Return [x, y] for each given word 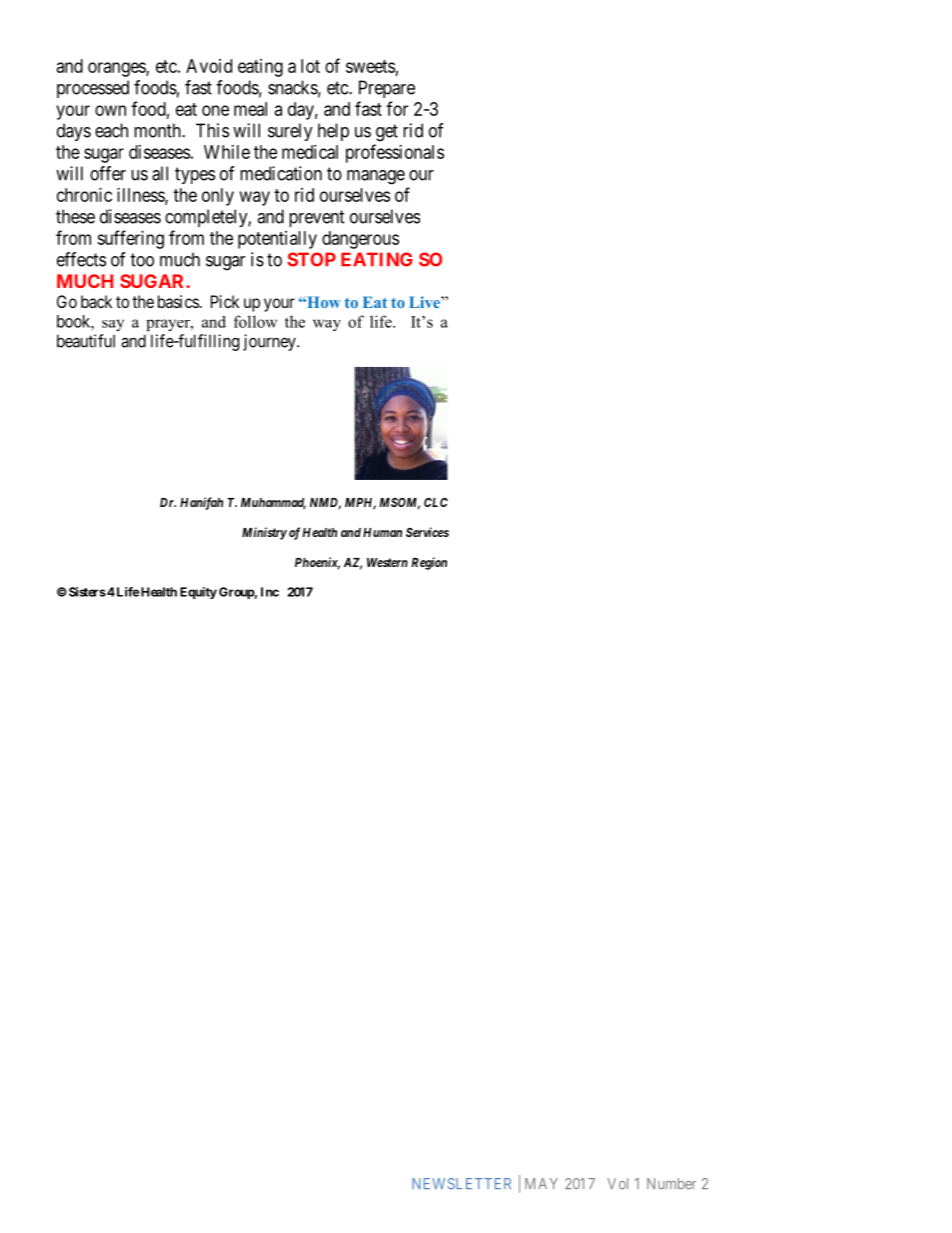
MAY [541, 1183]
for [397, 108]
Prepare [387, 89]
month [158, 130]
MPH [360, 504]
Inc [270, 592]
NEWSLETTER [461, 1184]
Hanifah [201, 503]
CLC [436, 502]
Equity [198, 593]
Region [429, 563]
